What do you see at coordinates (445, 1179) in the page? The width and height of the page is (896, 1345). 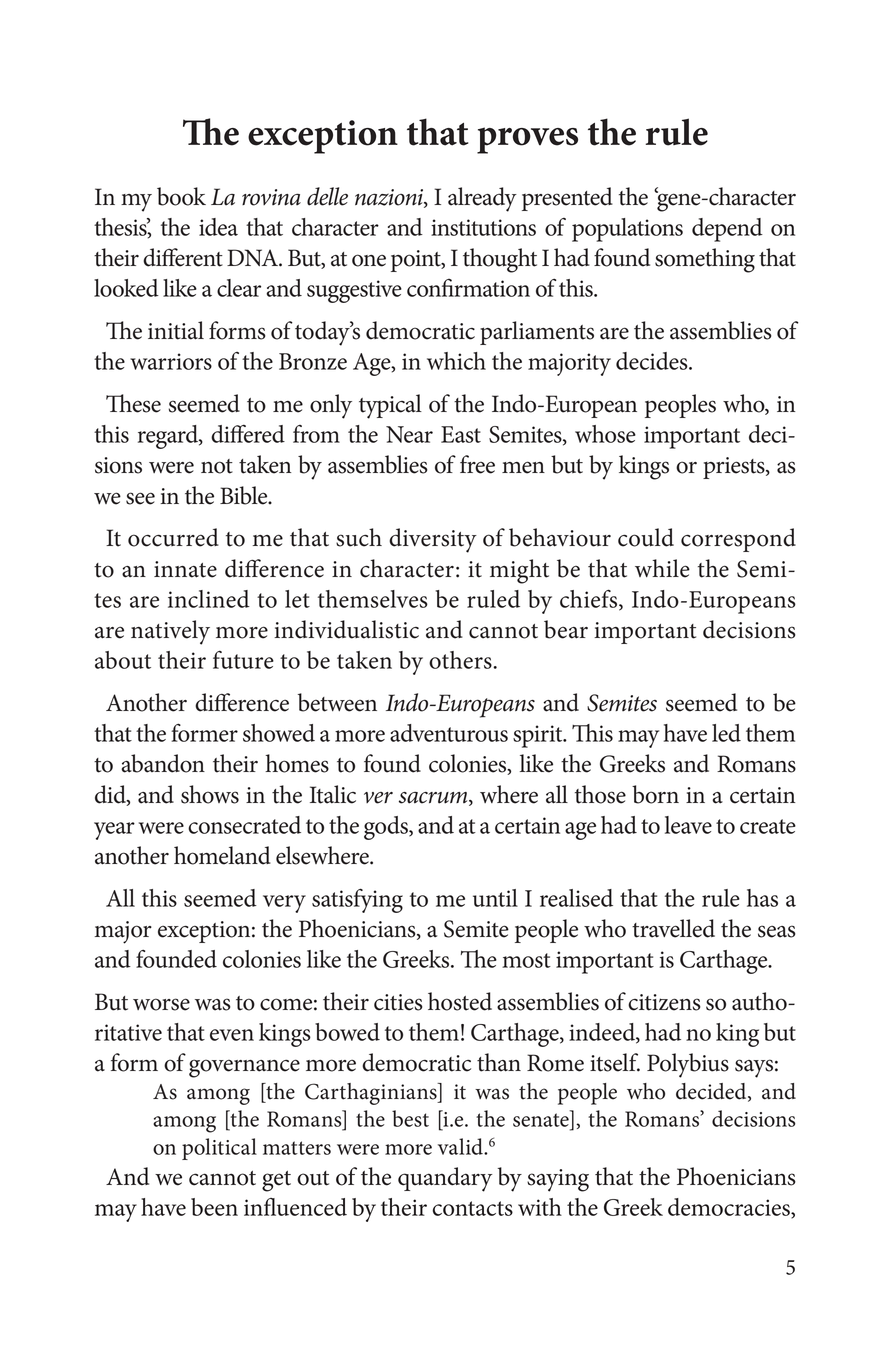 I see `quandary` at bounding box center [445, 1179].
